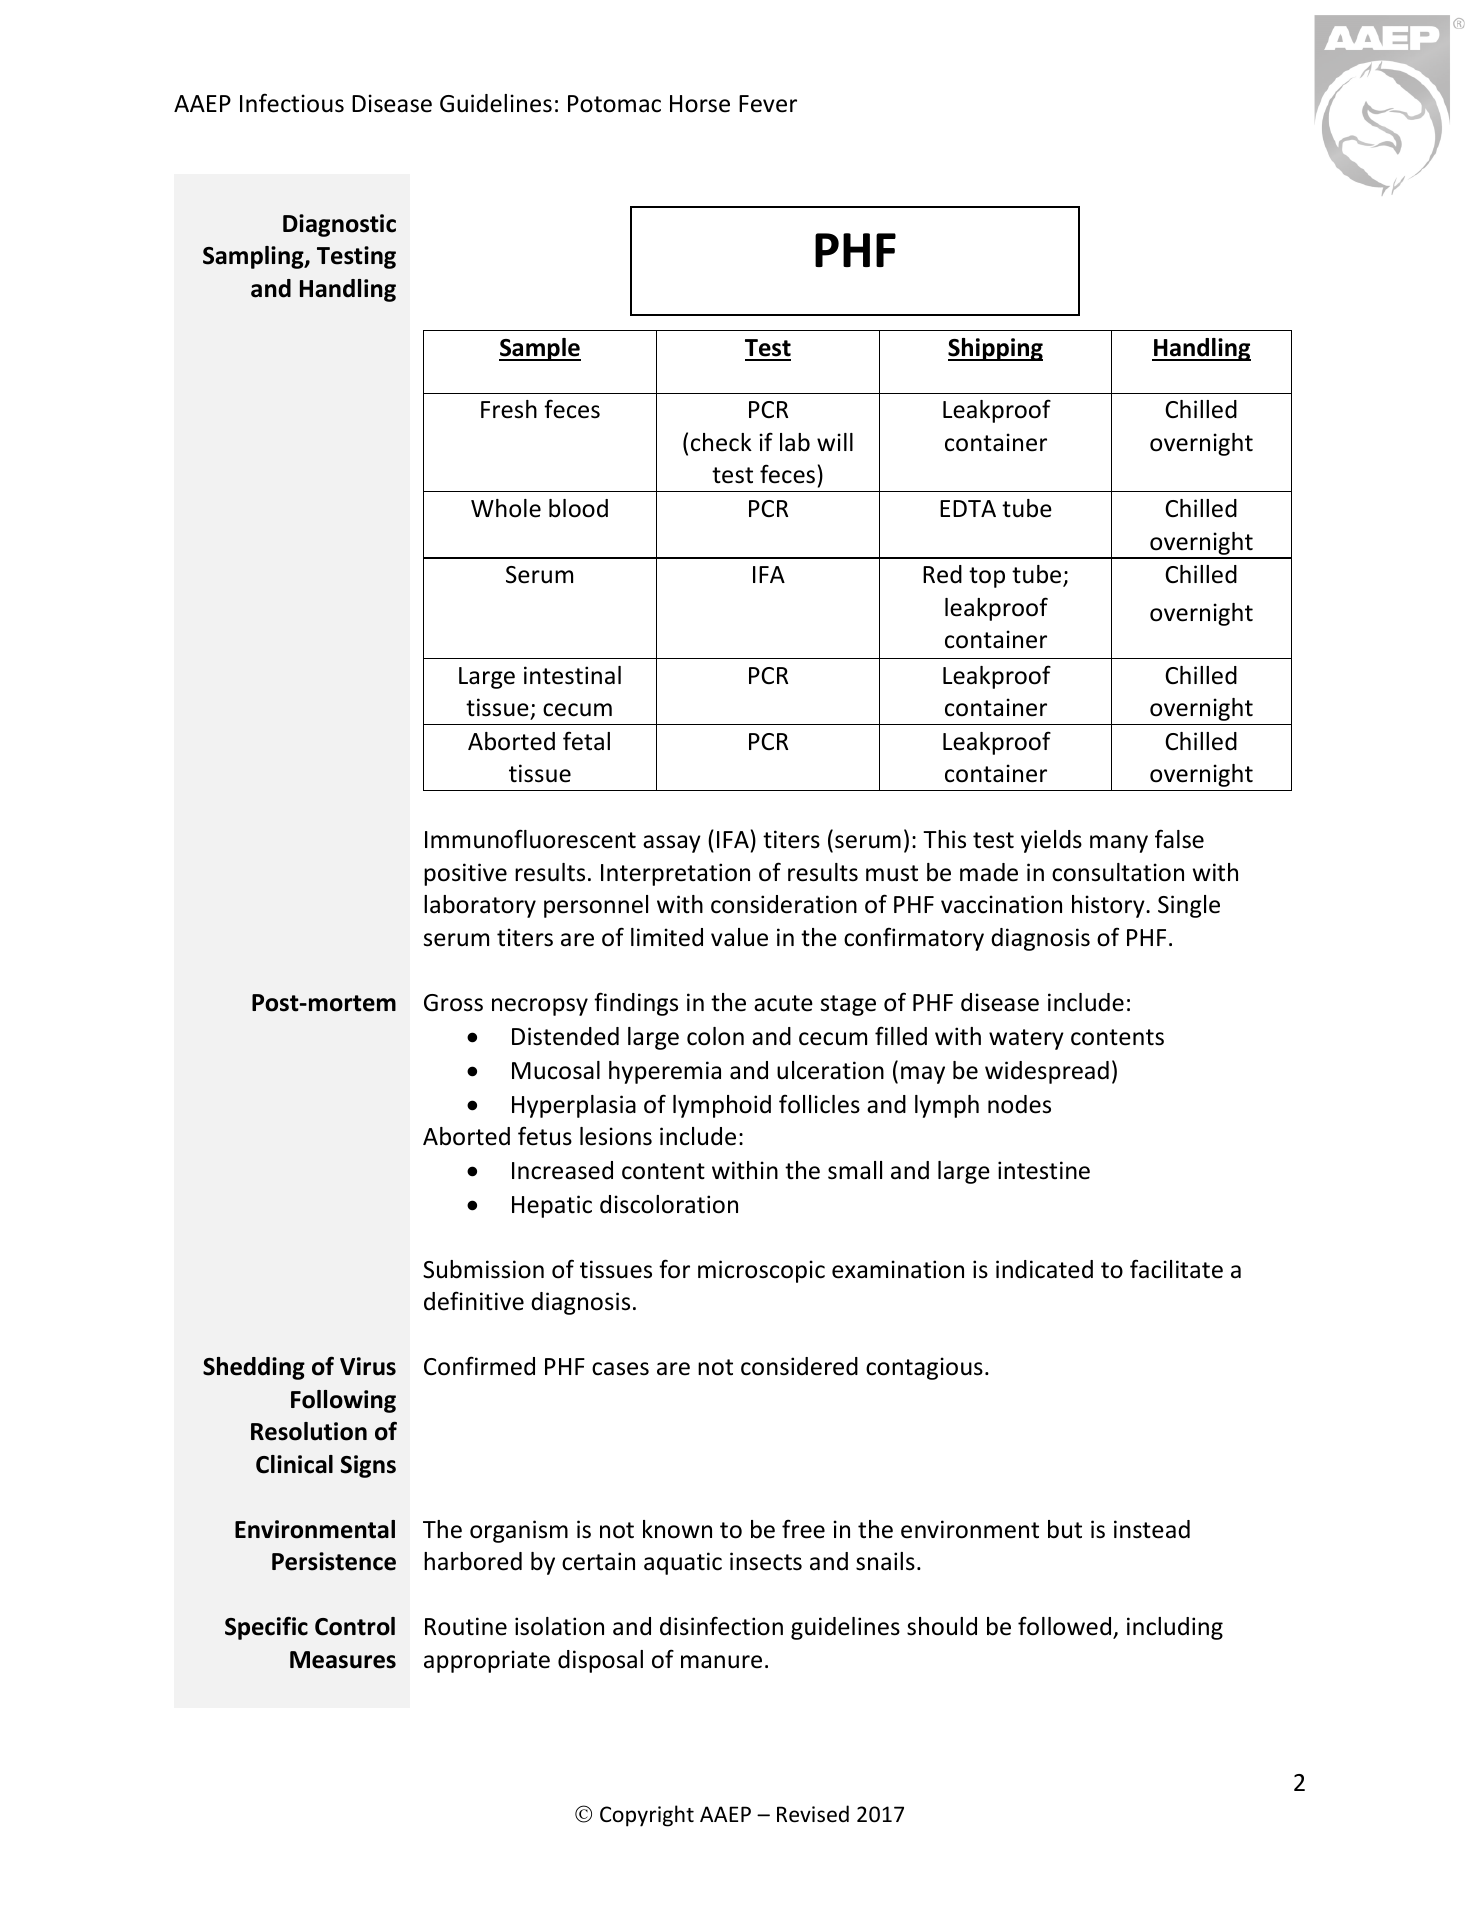 The width and height of the image is (1480, 1916). I want to click on Shipping, so click(995, 349).
